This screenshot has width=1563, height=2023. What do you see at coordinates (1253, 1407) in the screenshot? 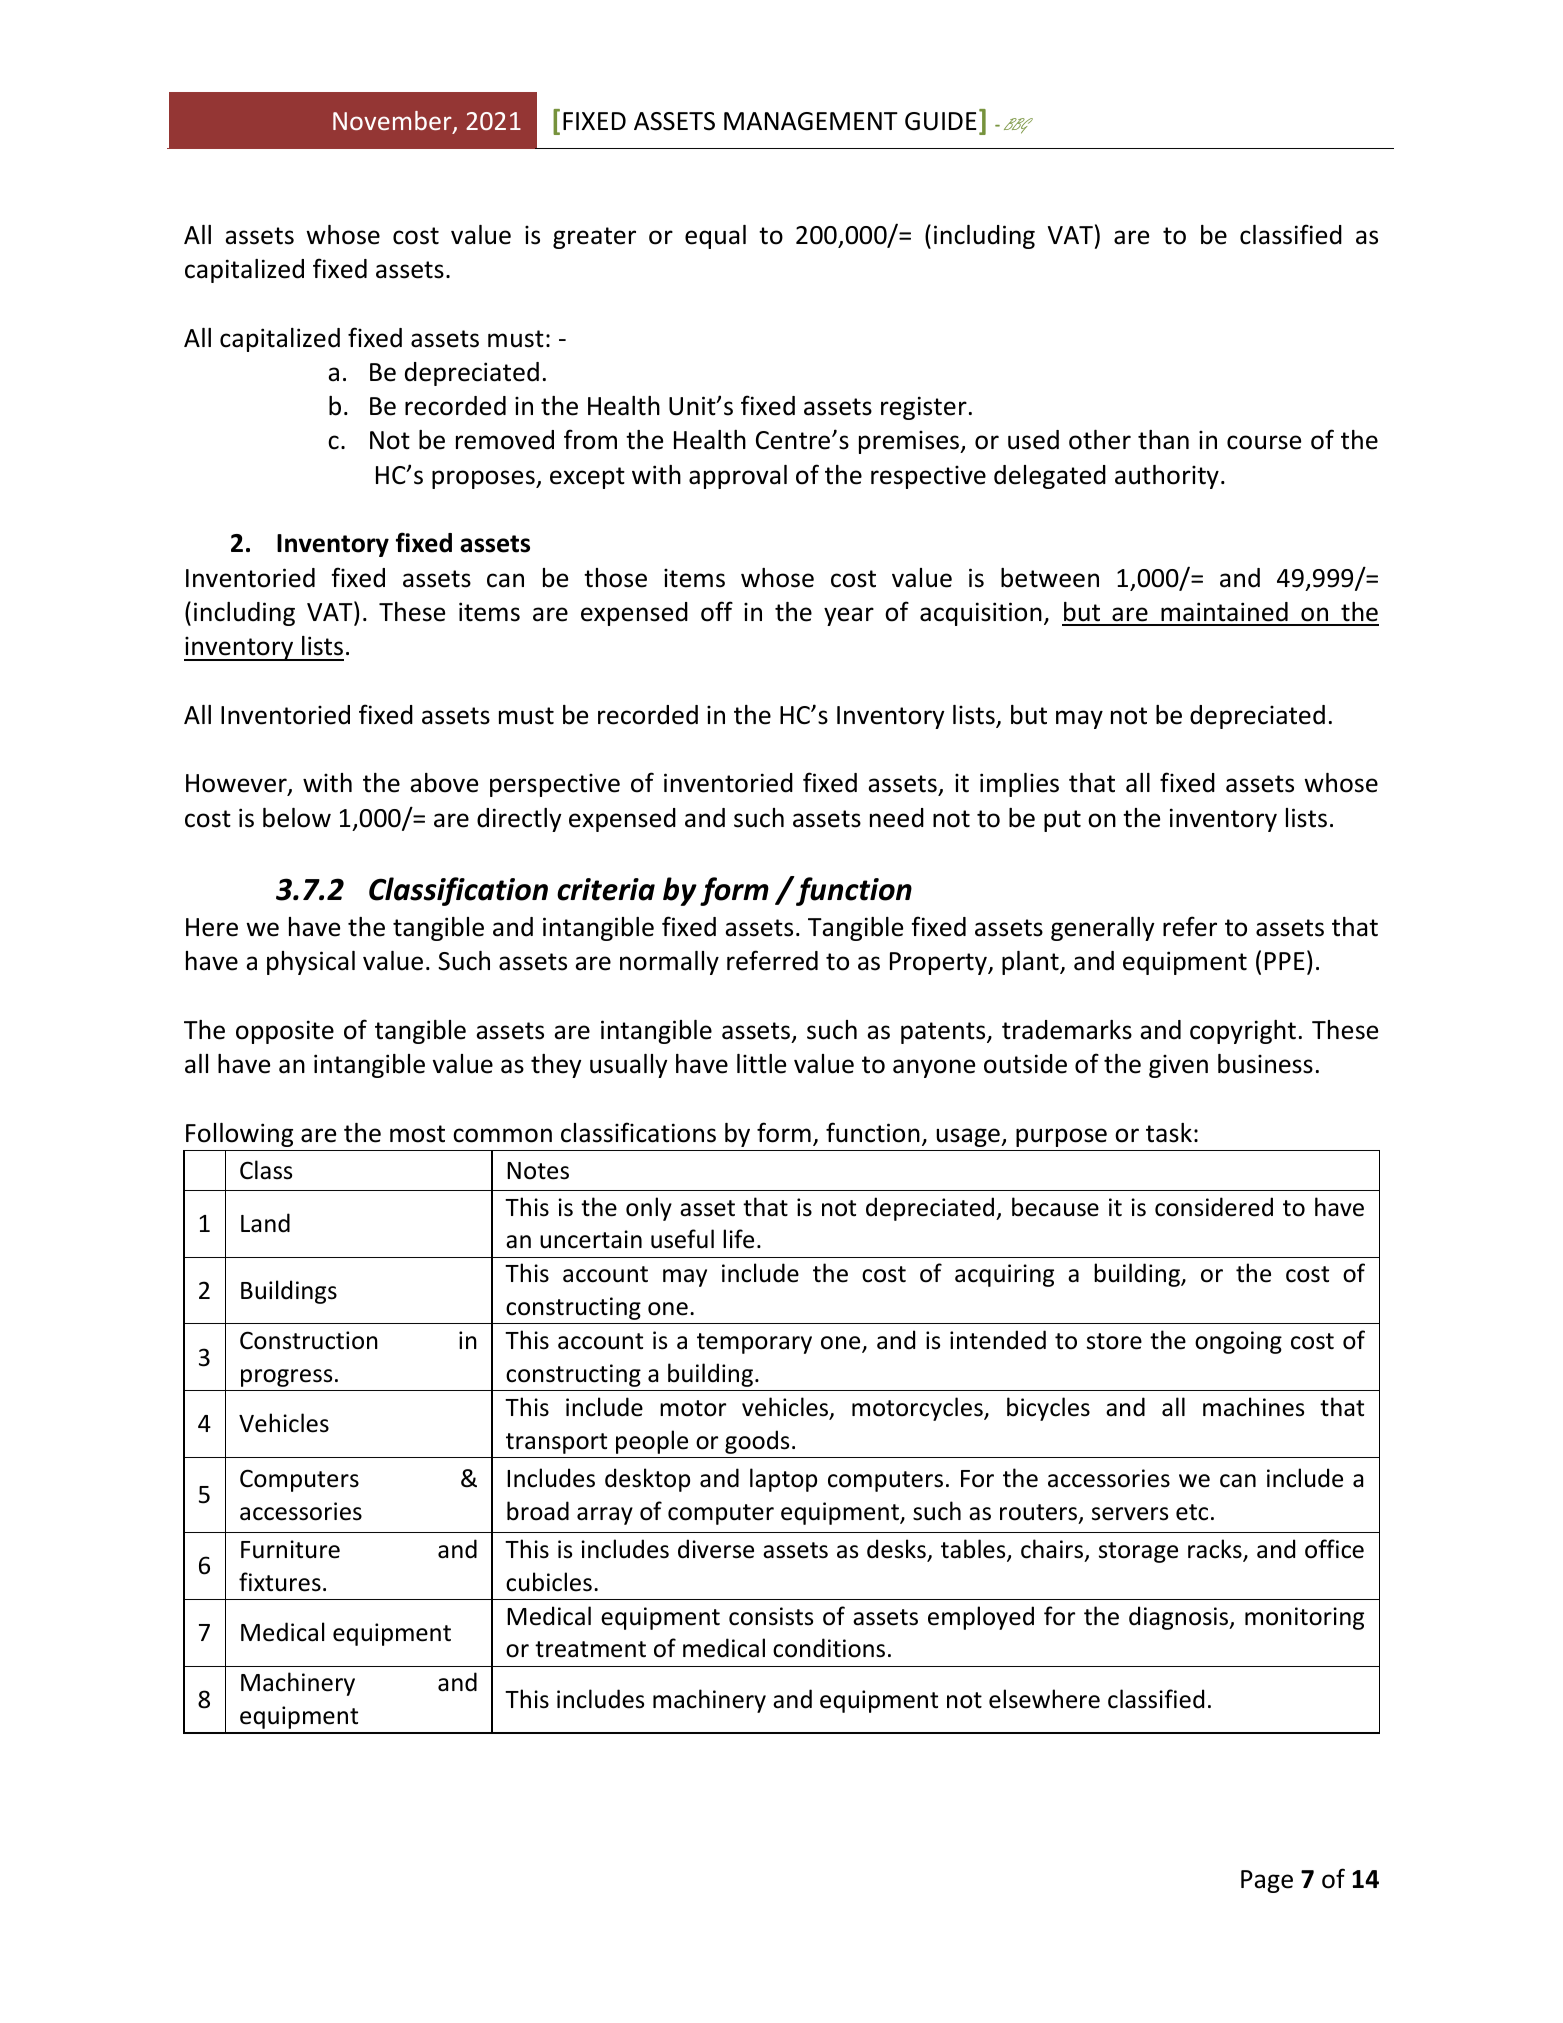
I see `machines` at bounding box center [1253, 1407].
